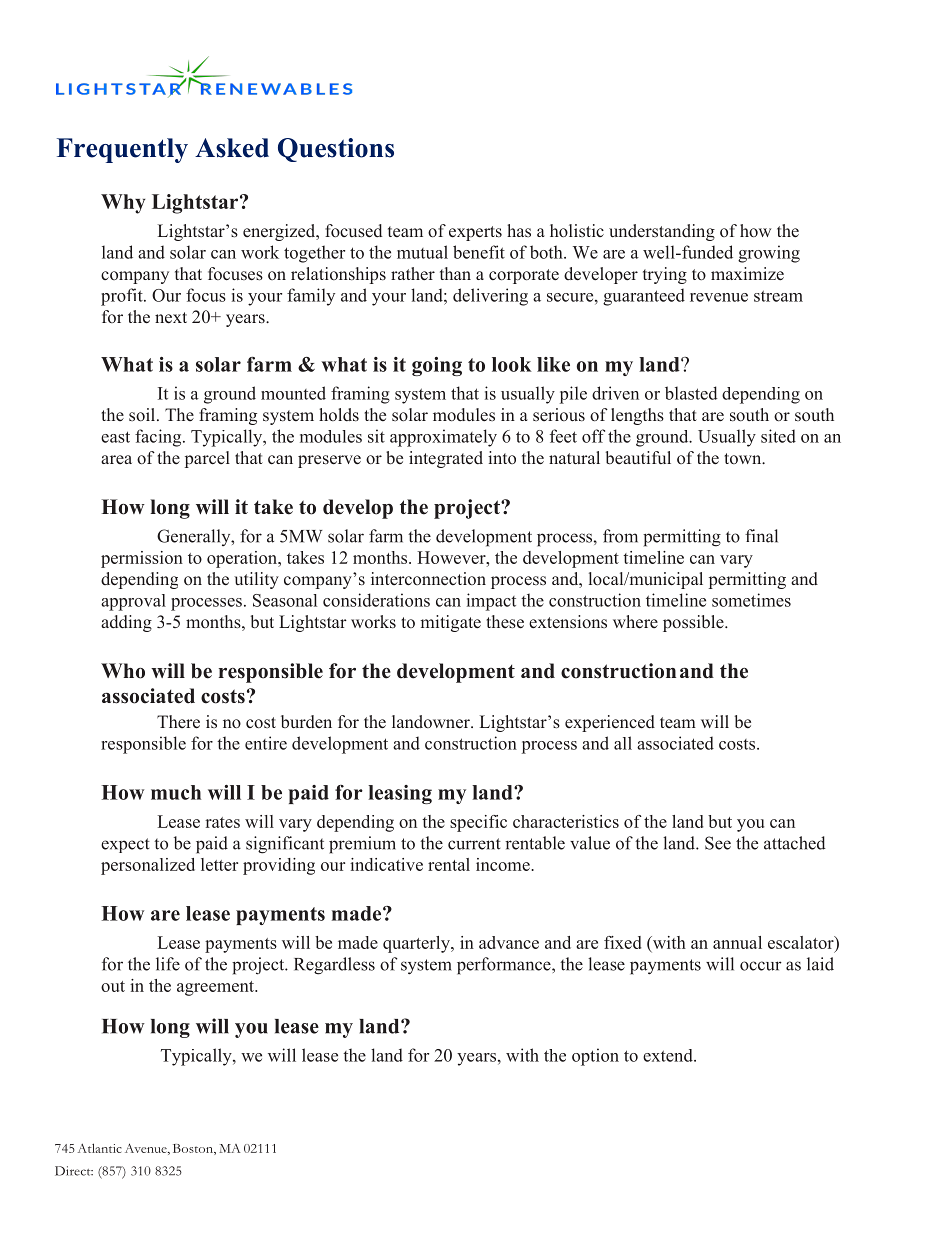  Describe the element at coordinates (737, 942) in the screenshot. I see `annual` at that location.
